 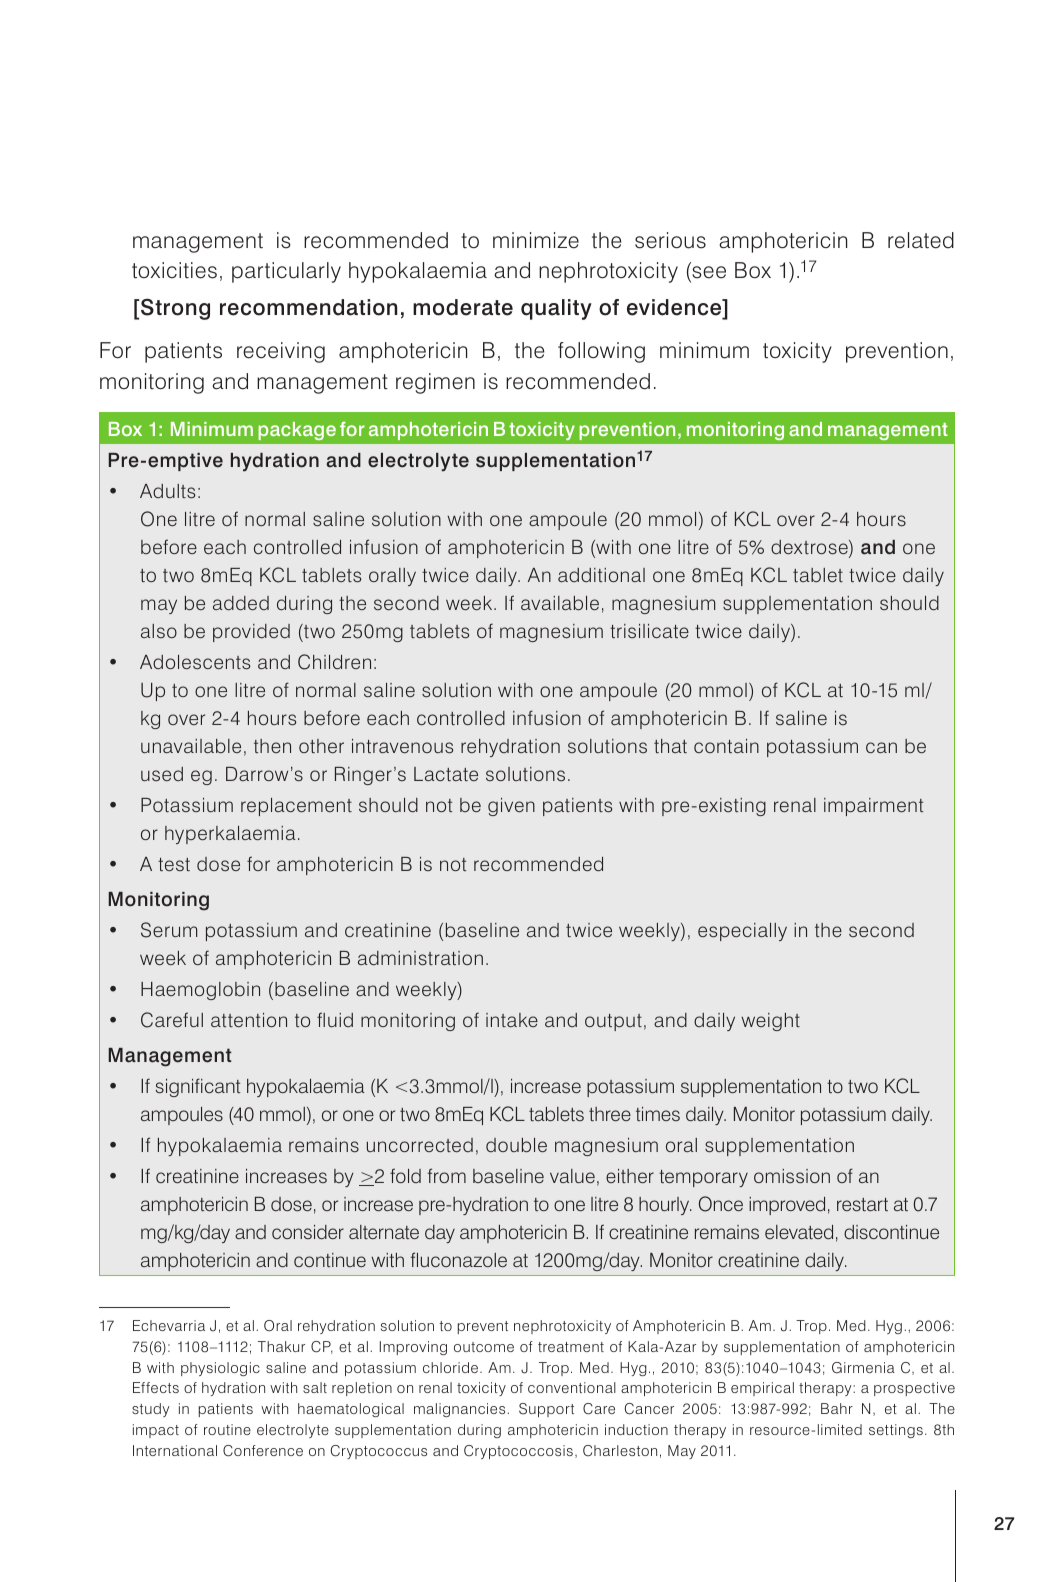 What do you see at coordinates (249, 1020) in the screenshot?
I see `attention` at bounding box center [249, 1020].
